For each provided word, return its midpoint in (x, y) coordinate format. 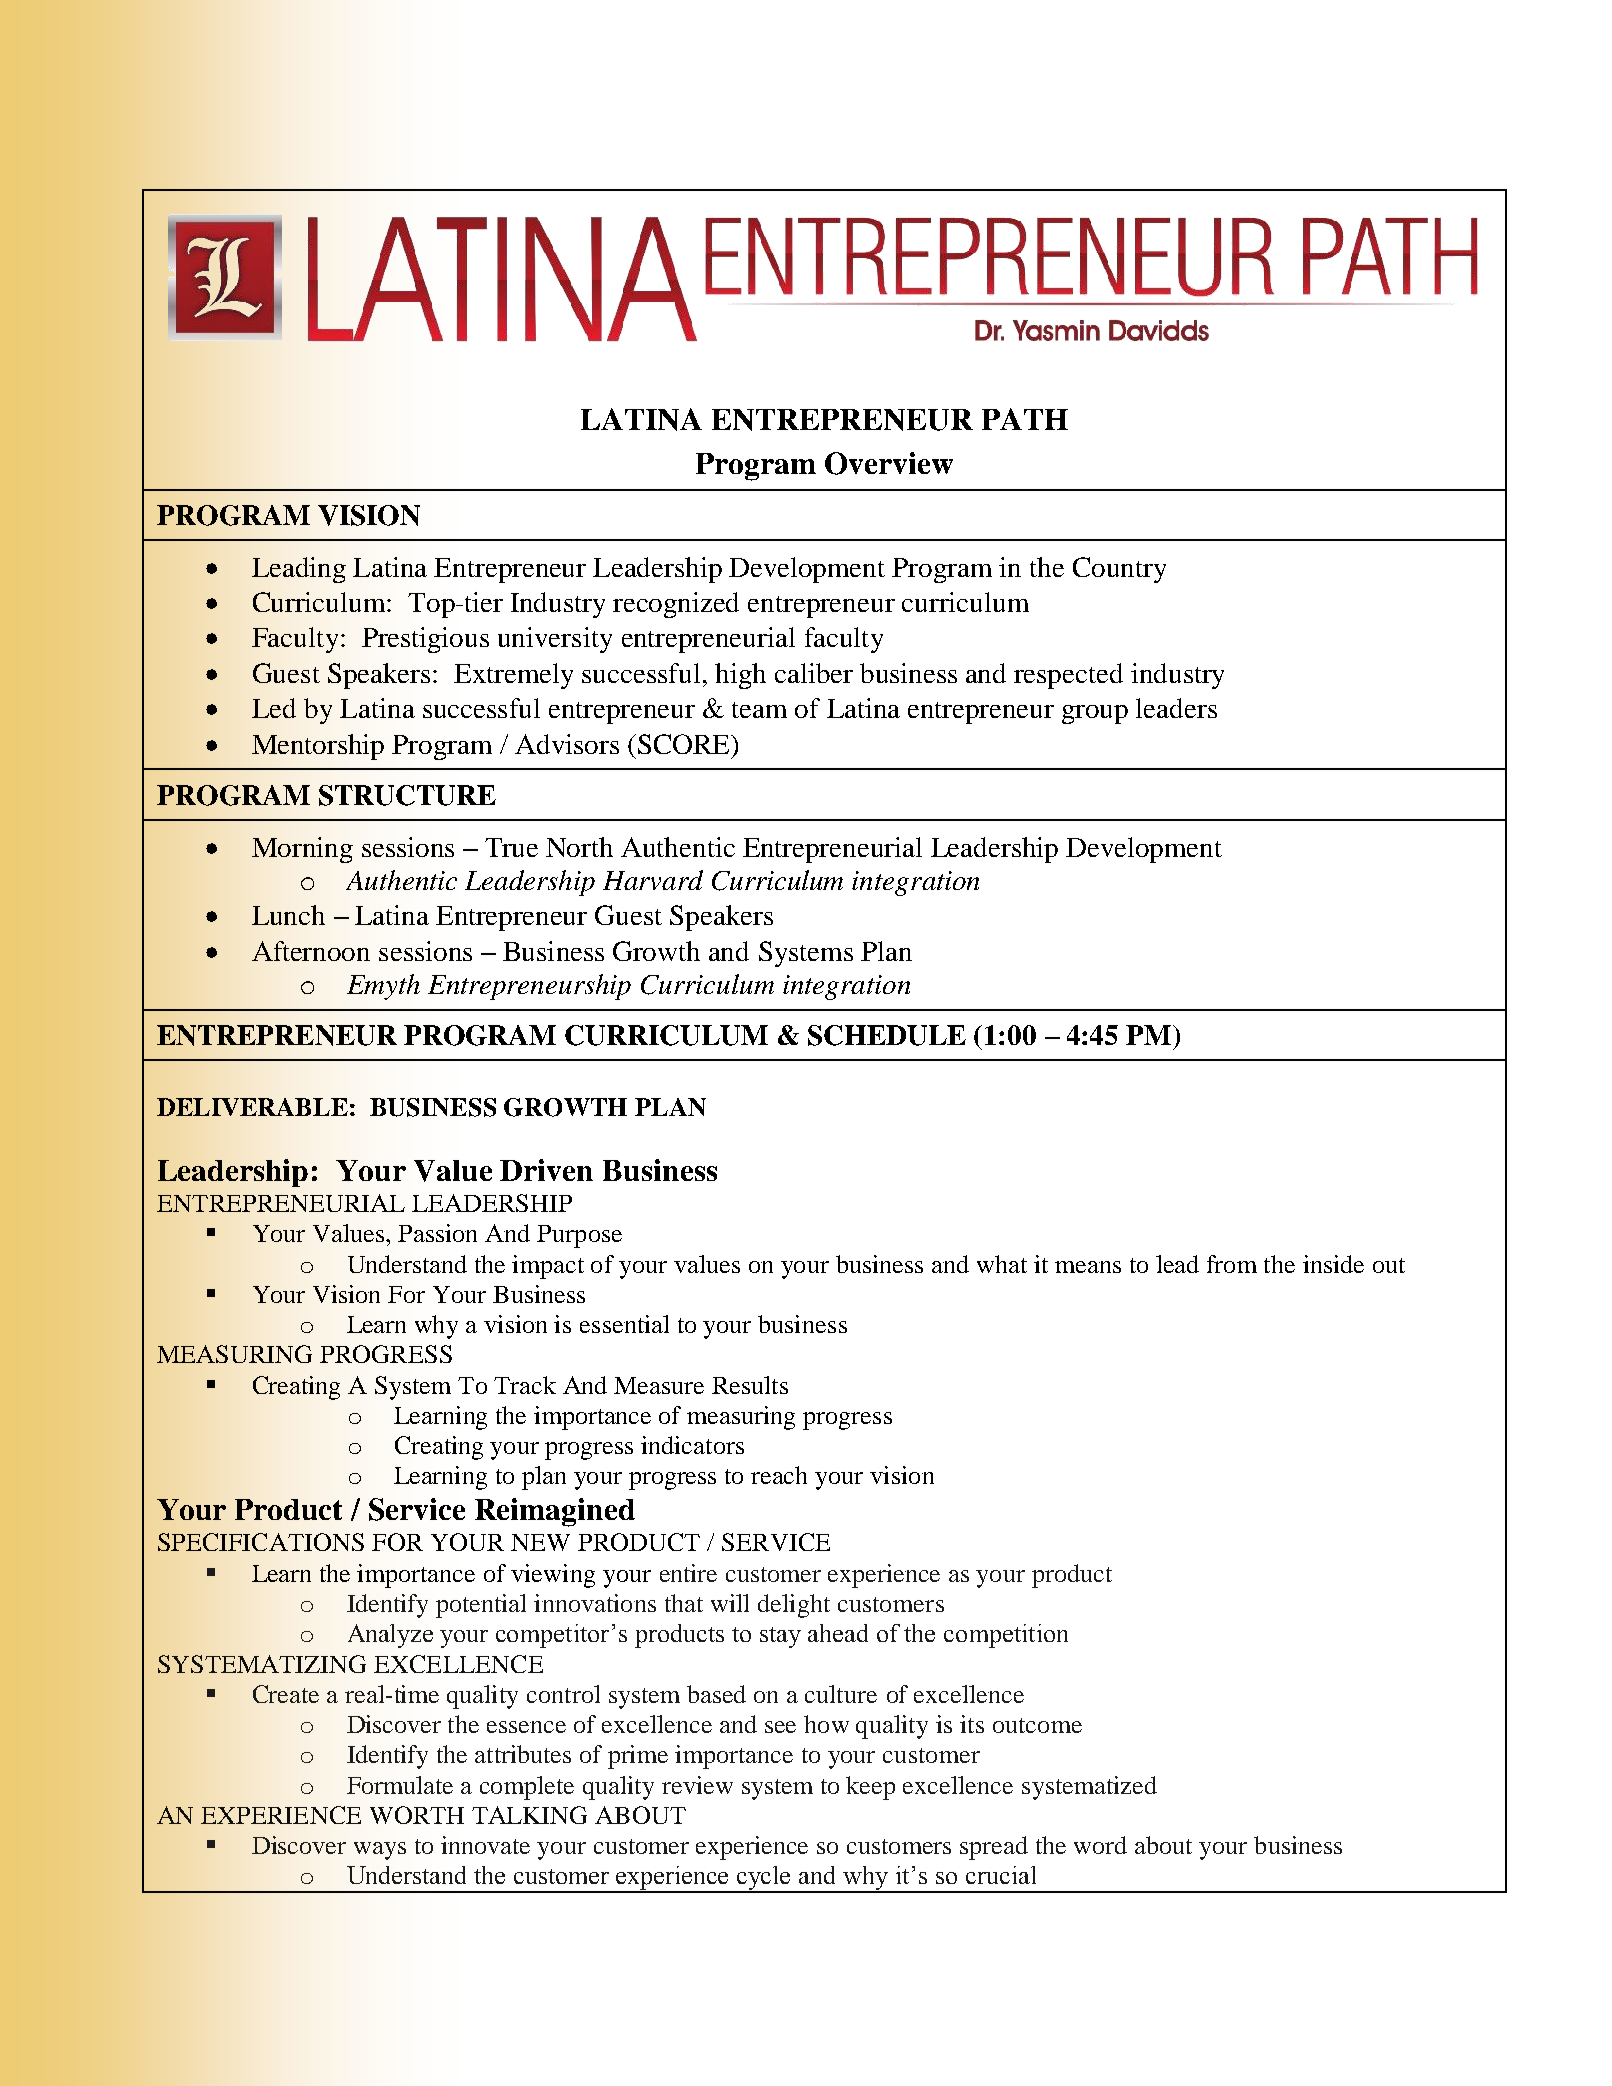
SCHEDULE (887, 1035)
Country (1119, 570)
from (1232, 1264)
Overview (889, 463)
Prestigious (425, 640)
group (1095, 714)
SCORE (685, 744)
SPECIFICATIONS (261, 1542)
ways (380, 1851)
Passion (437, 1233)
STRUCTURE (407, 795)
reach (779, 1475)
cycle (764, 1879)
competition (1006, 1636)
